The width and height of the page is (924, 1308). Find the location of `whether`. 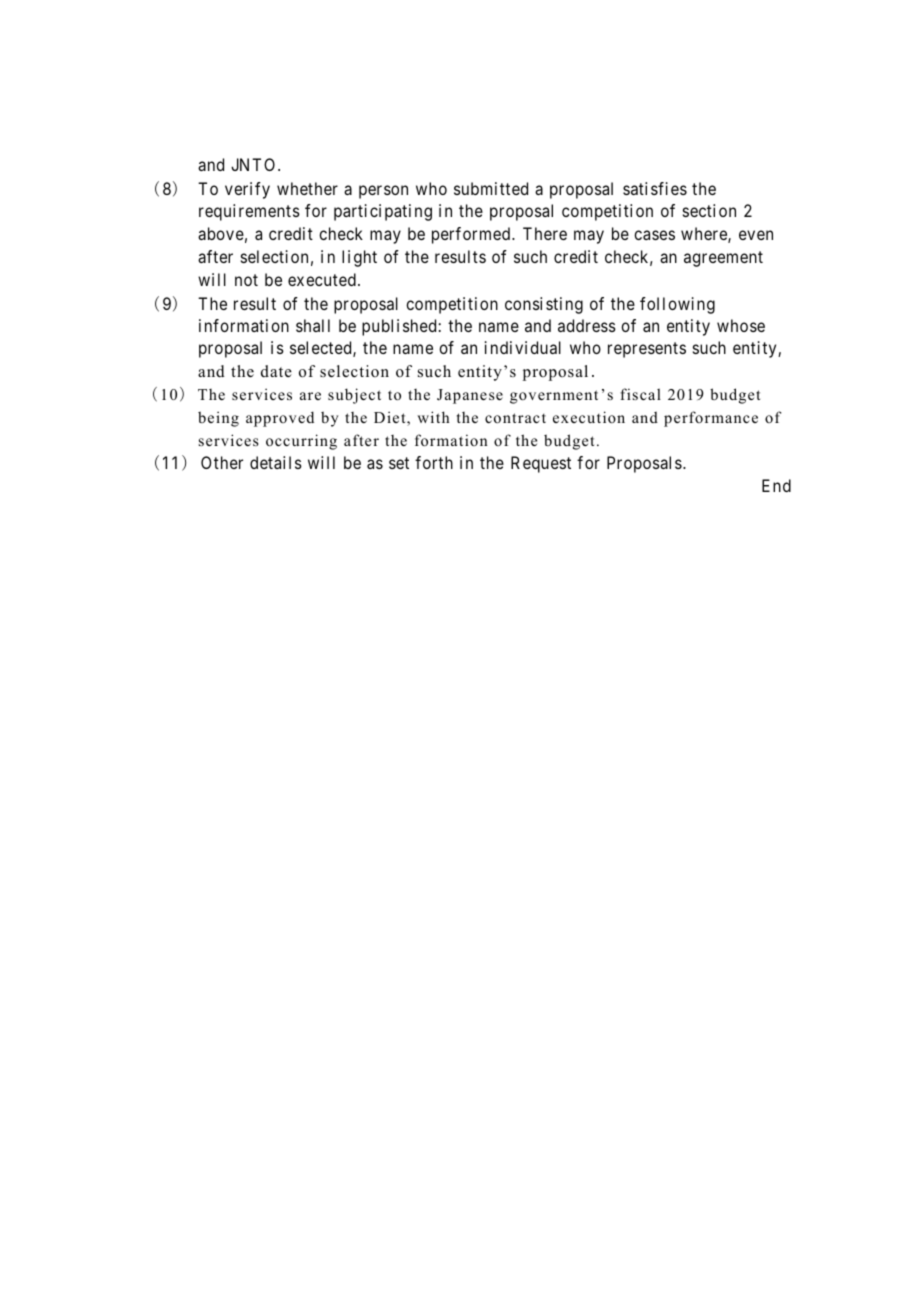

whether is located at coordinates (307, 188).
